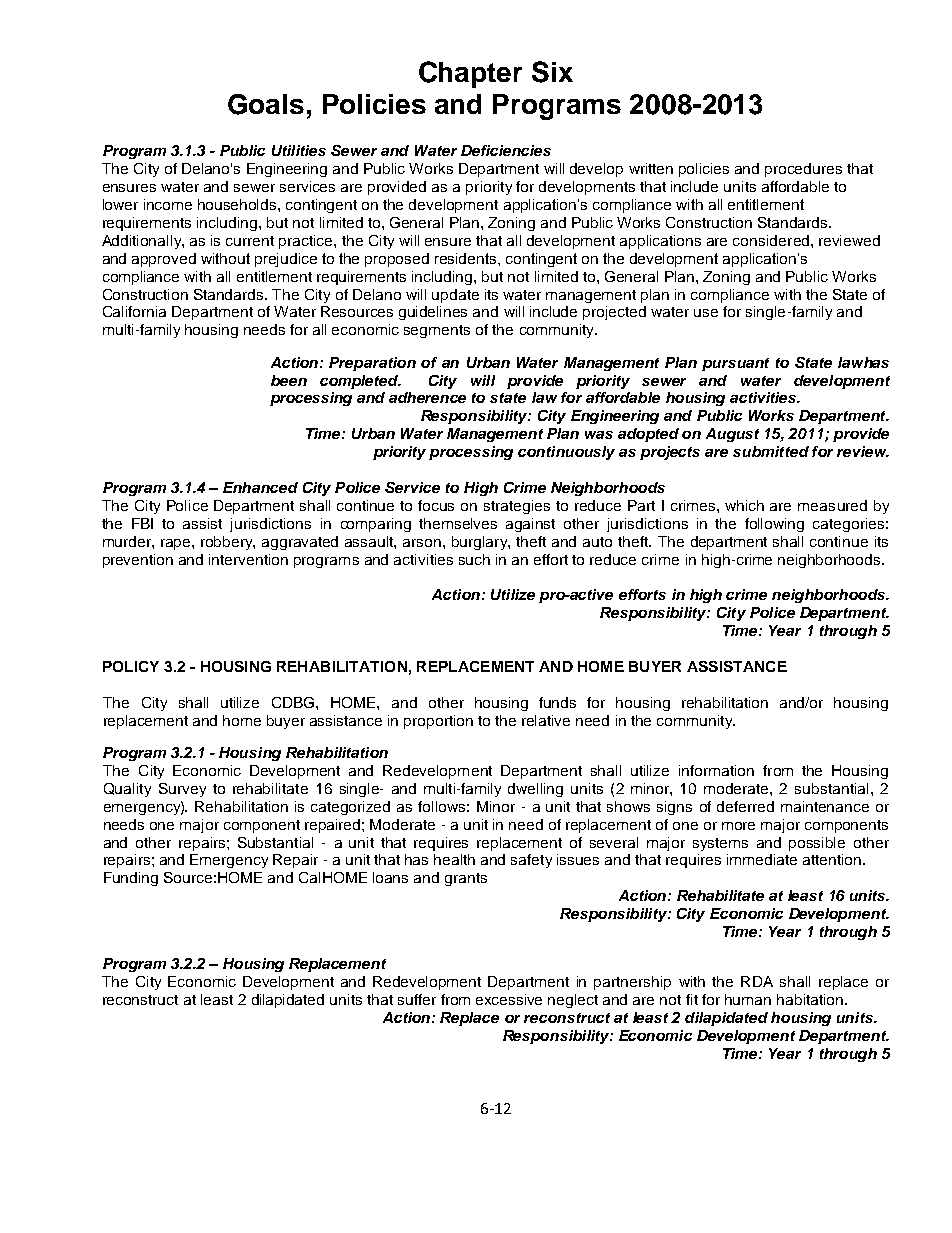 Image resolution: width=952 pixels, height=1233 pixels. I want to click on procedures, so click(803, 170).
